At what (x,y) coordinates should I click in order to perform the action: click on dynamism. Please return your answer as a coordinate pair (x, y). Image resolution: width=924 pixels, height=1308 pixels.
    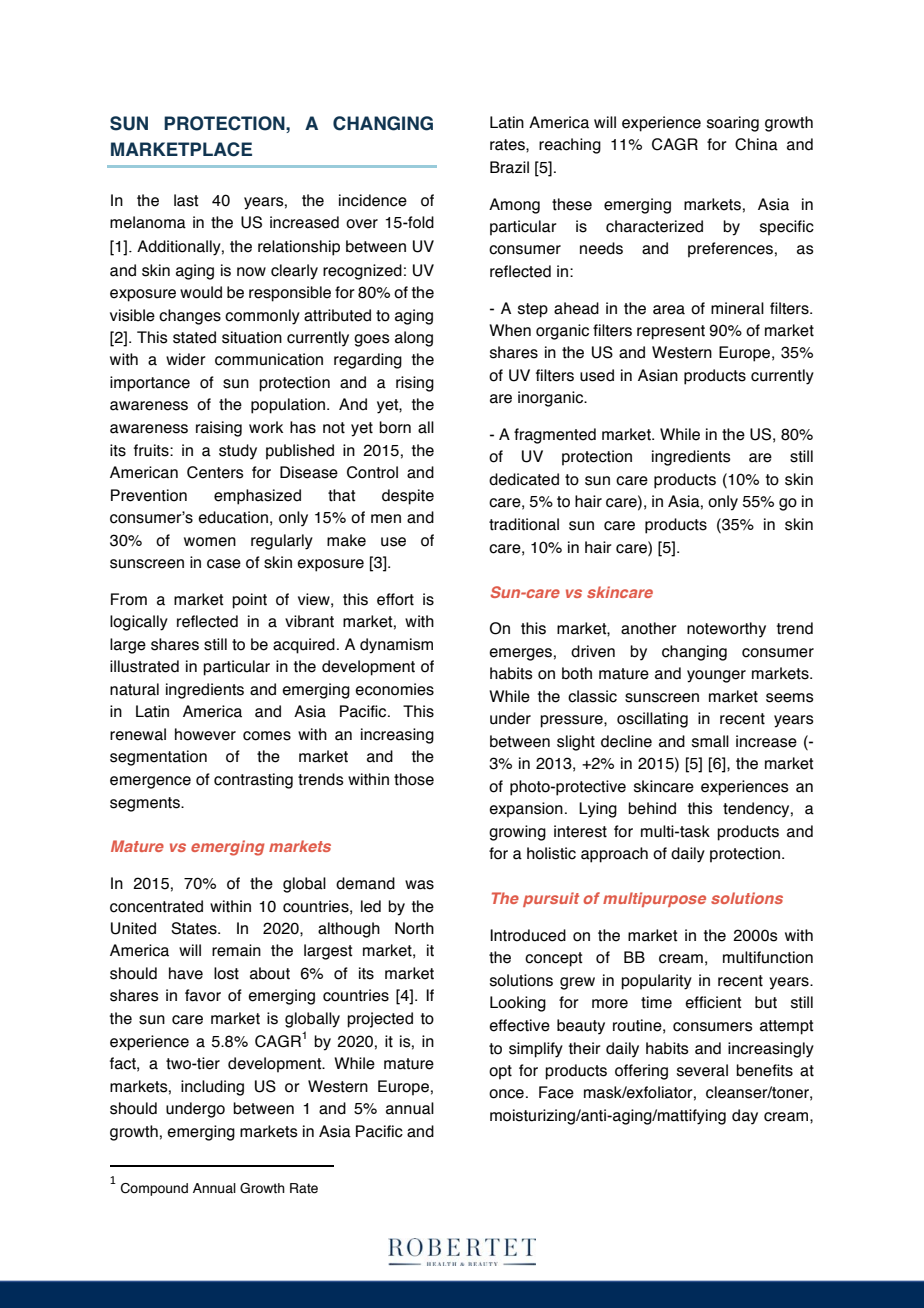
    Looking at the image, I should click on (396, 646).
